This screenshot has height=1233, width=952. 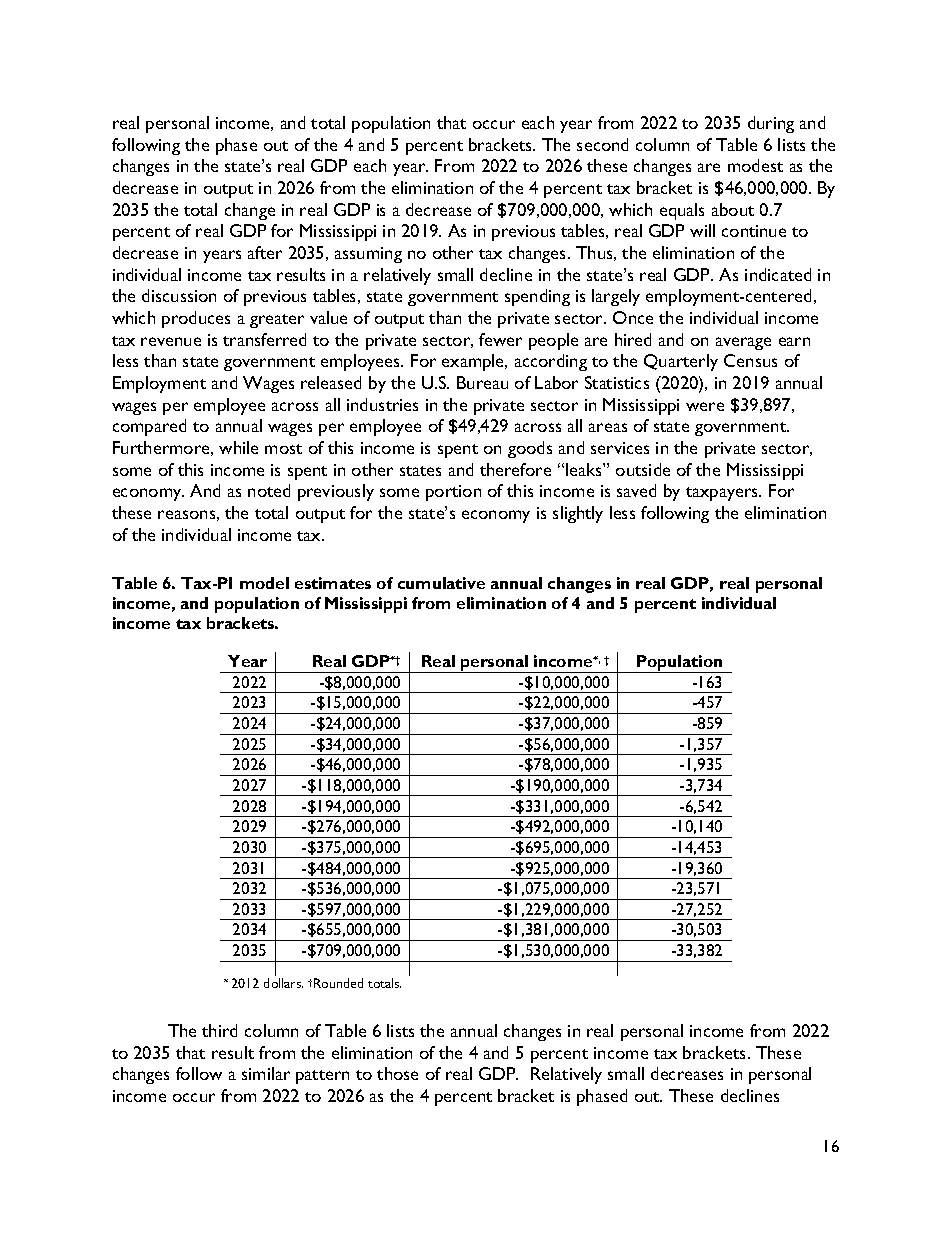 I want to click on produces, so click(x=196, y=319).
